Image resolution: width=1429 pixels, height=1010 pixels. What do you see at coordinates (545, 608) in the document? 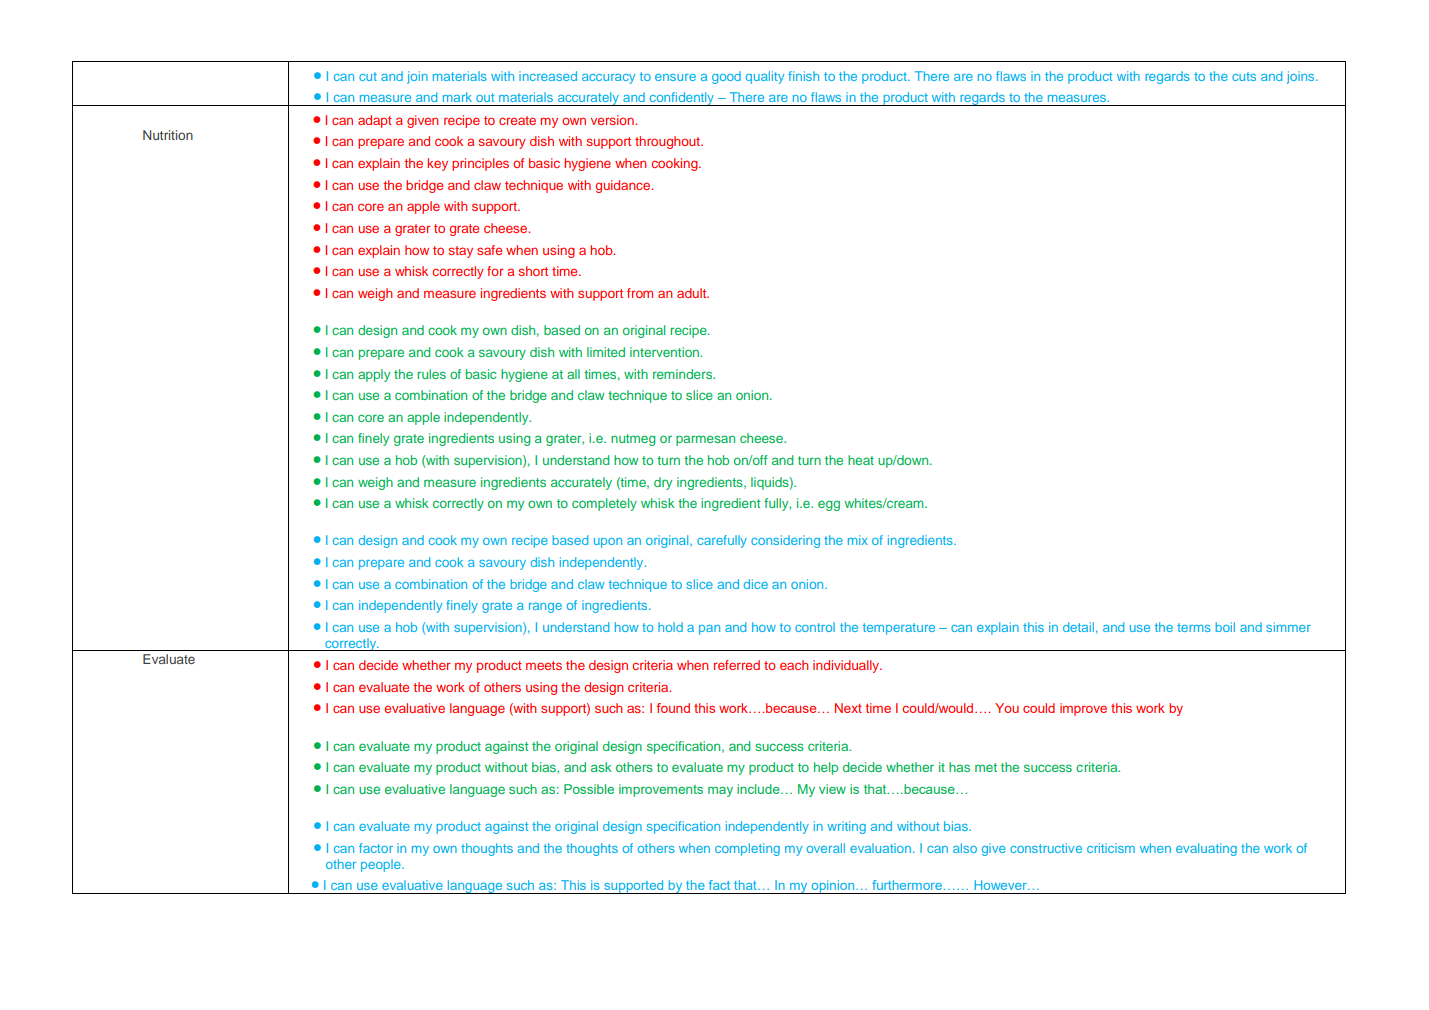
I see `range` at bounding box center [545, 608].
